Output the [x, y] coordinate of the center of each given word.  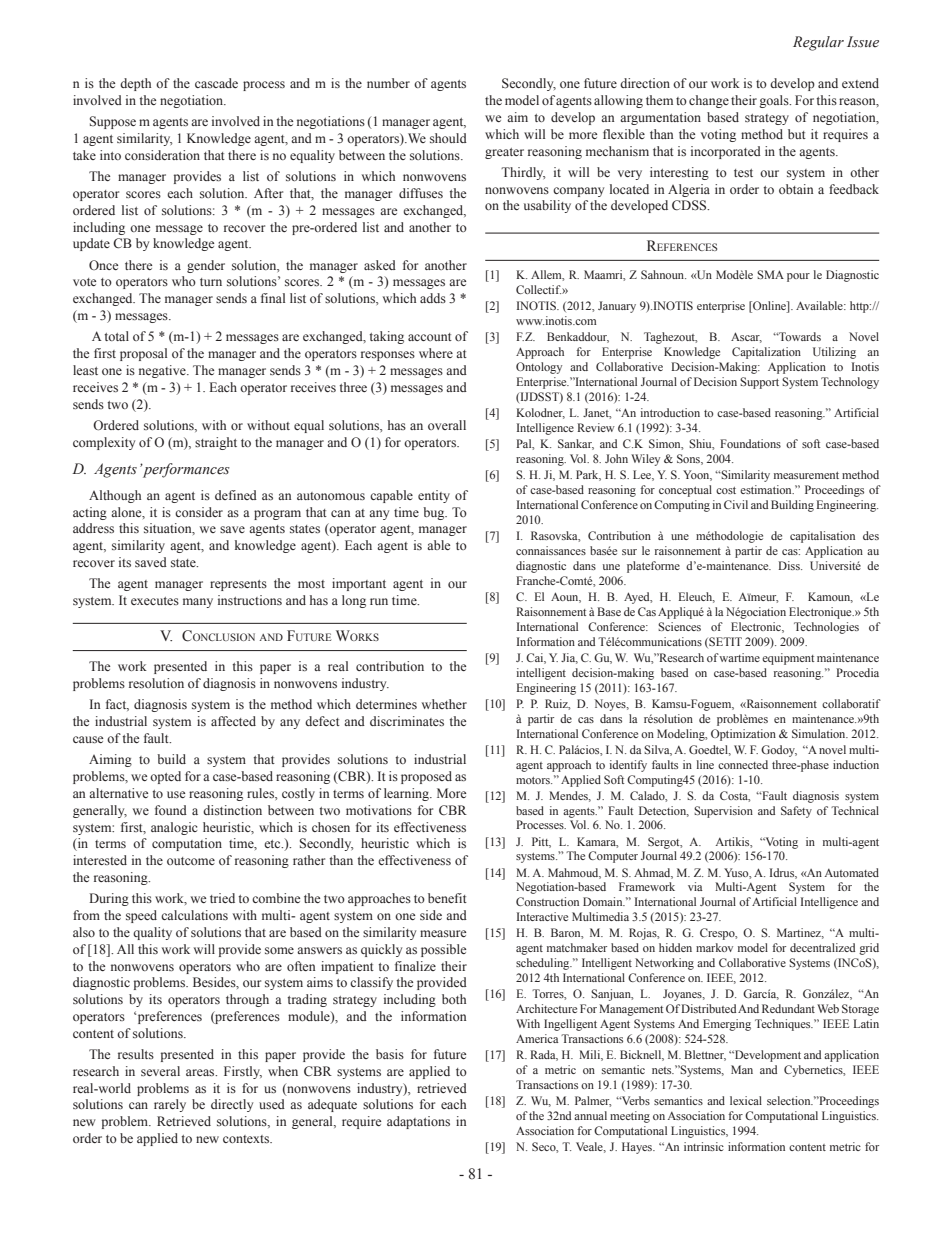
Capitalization [766, 353]
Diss [790, 565]
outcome [191, 861]
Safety [796, 812]
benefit [447, 898]
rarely [170, 1105]
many [198, 603]
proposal [143, 354]
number [388, 83]
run [379, 601]
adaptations [418, 1122]
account [430, 337]
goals [775, 101]
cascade [216, 83]
